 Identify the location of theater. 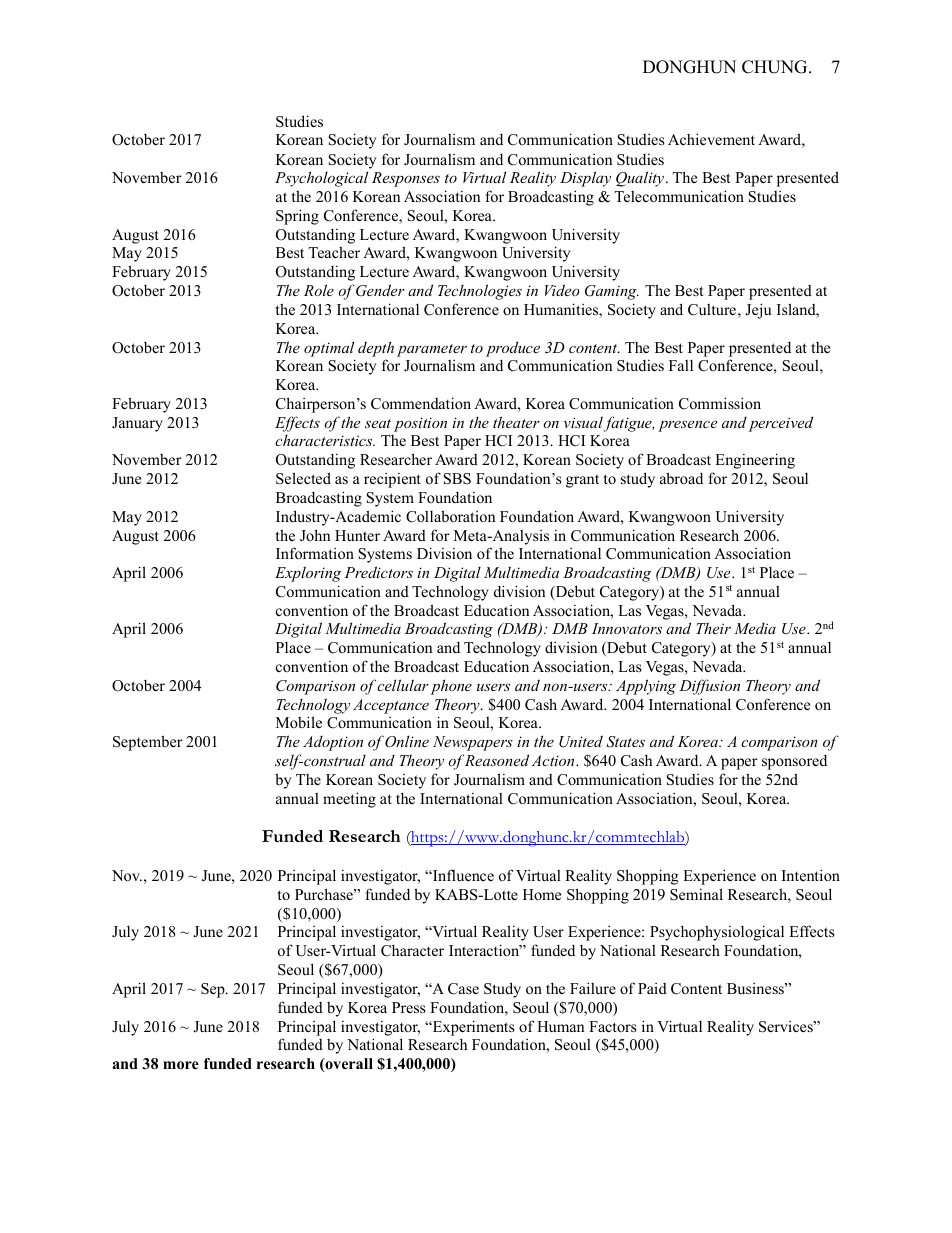
(516, 422).
